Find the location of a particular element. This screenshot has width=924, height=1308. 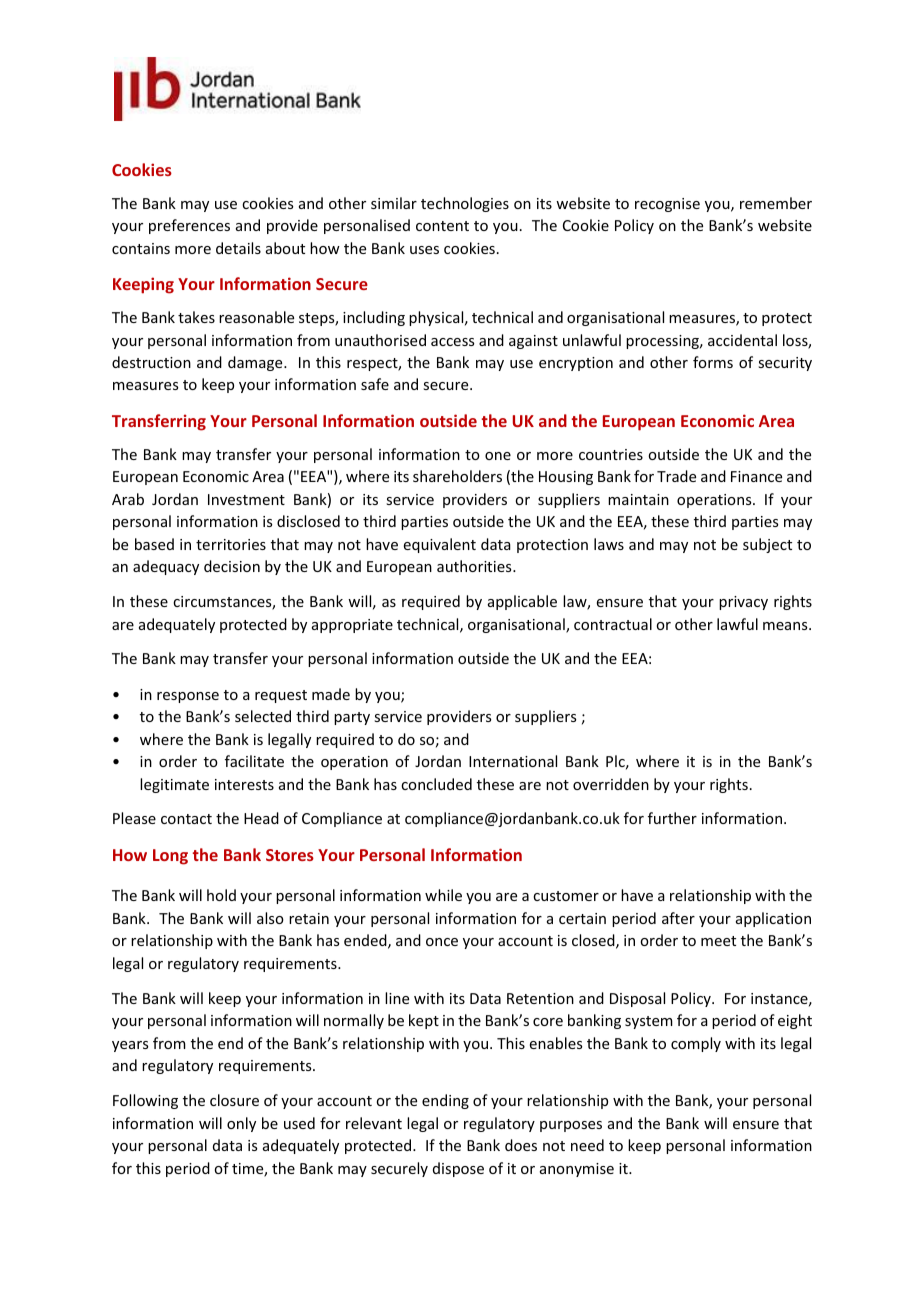

preferences is located at coordinates (189, 226).
